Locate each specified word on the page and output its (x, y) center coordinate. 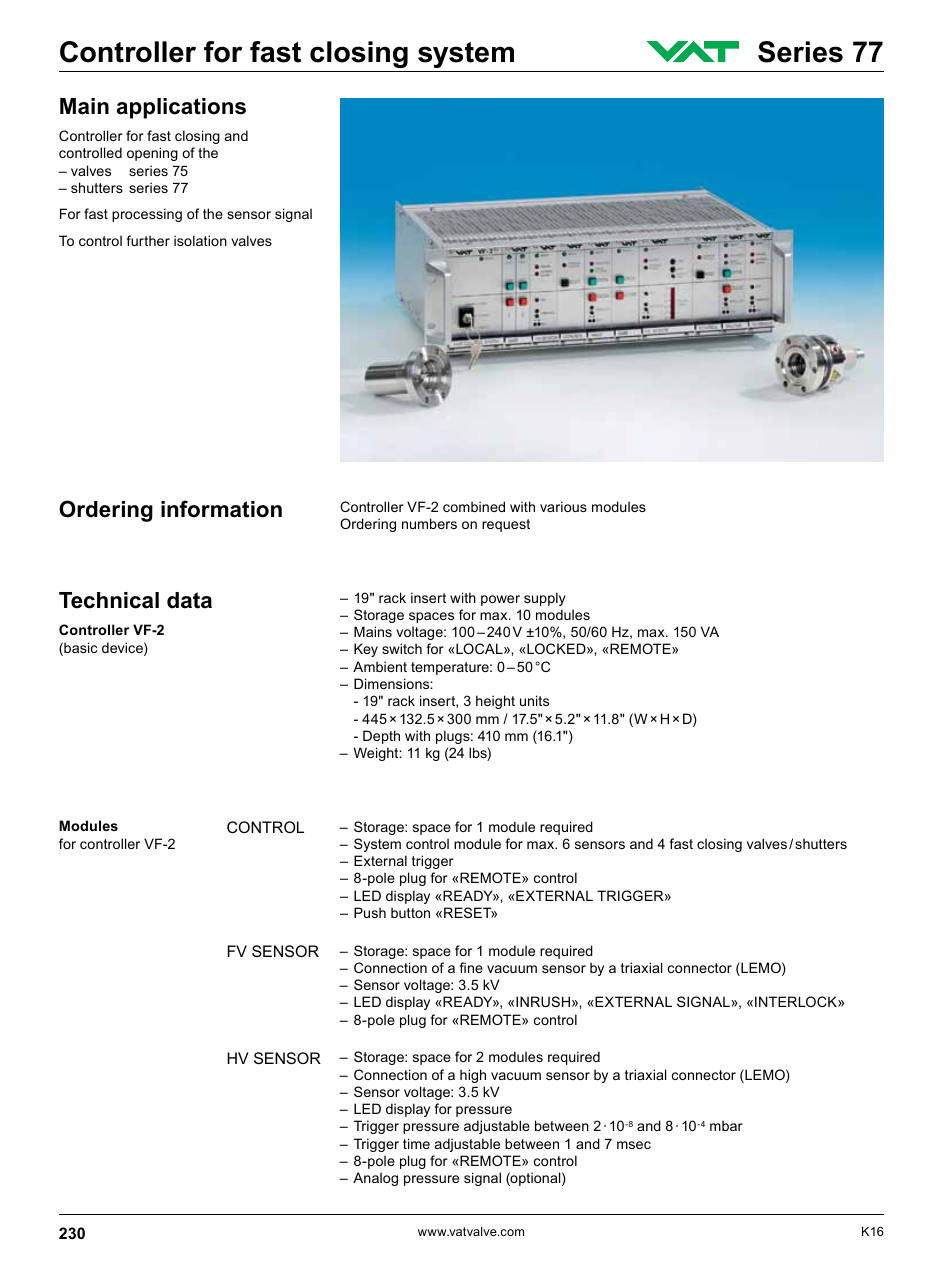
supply (545, 599)
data (189, 600)
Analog (375, 1179)
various (563, 506)
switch (402, 648)
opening (152, 154)
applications (181, 108)
